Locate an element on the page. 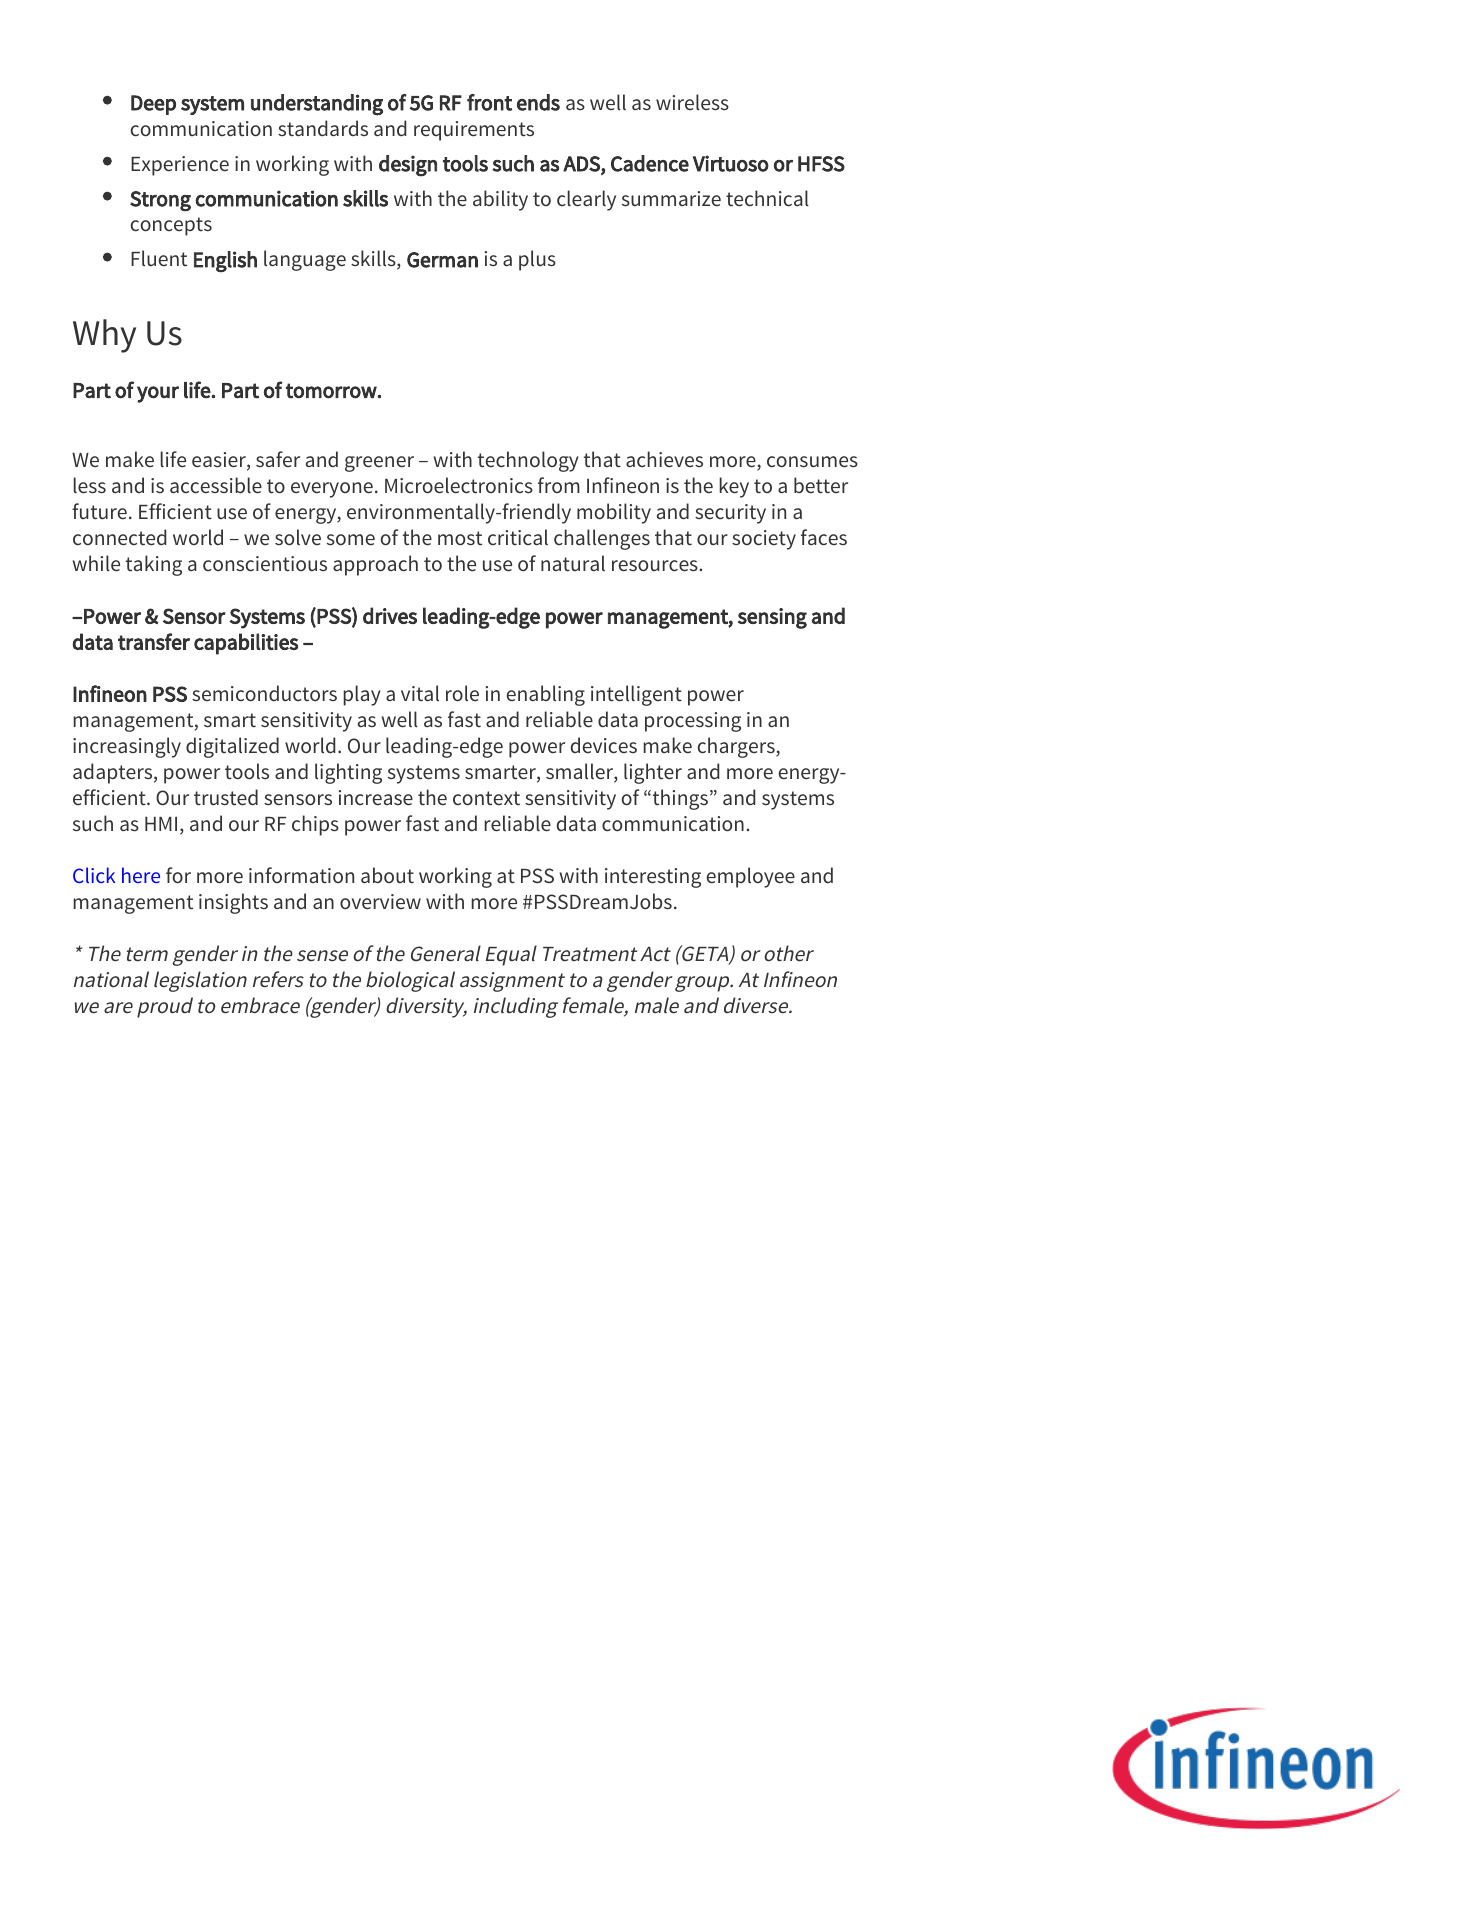  Virtuoso is located at coordinates (731, 163).
